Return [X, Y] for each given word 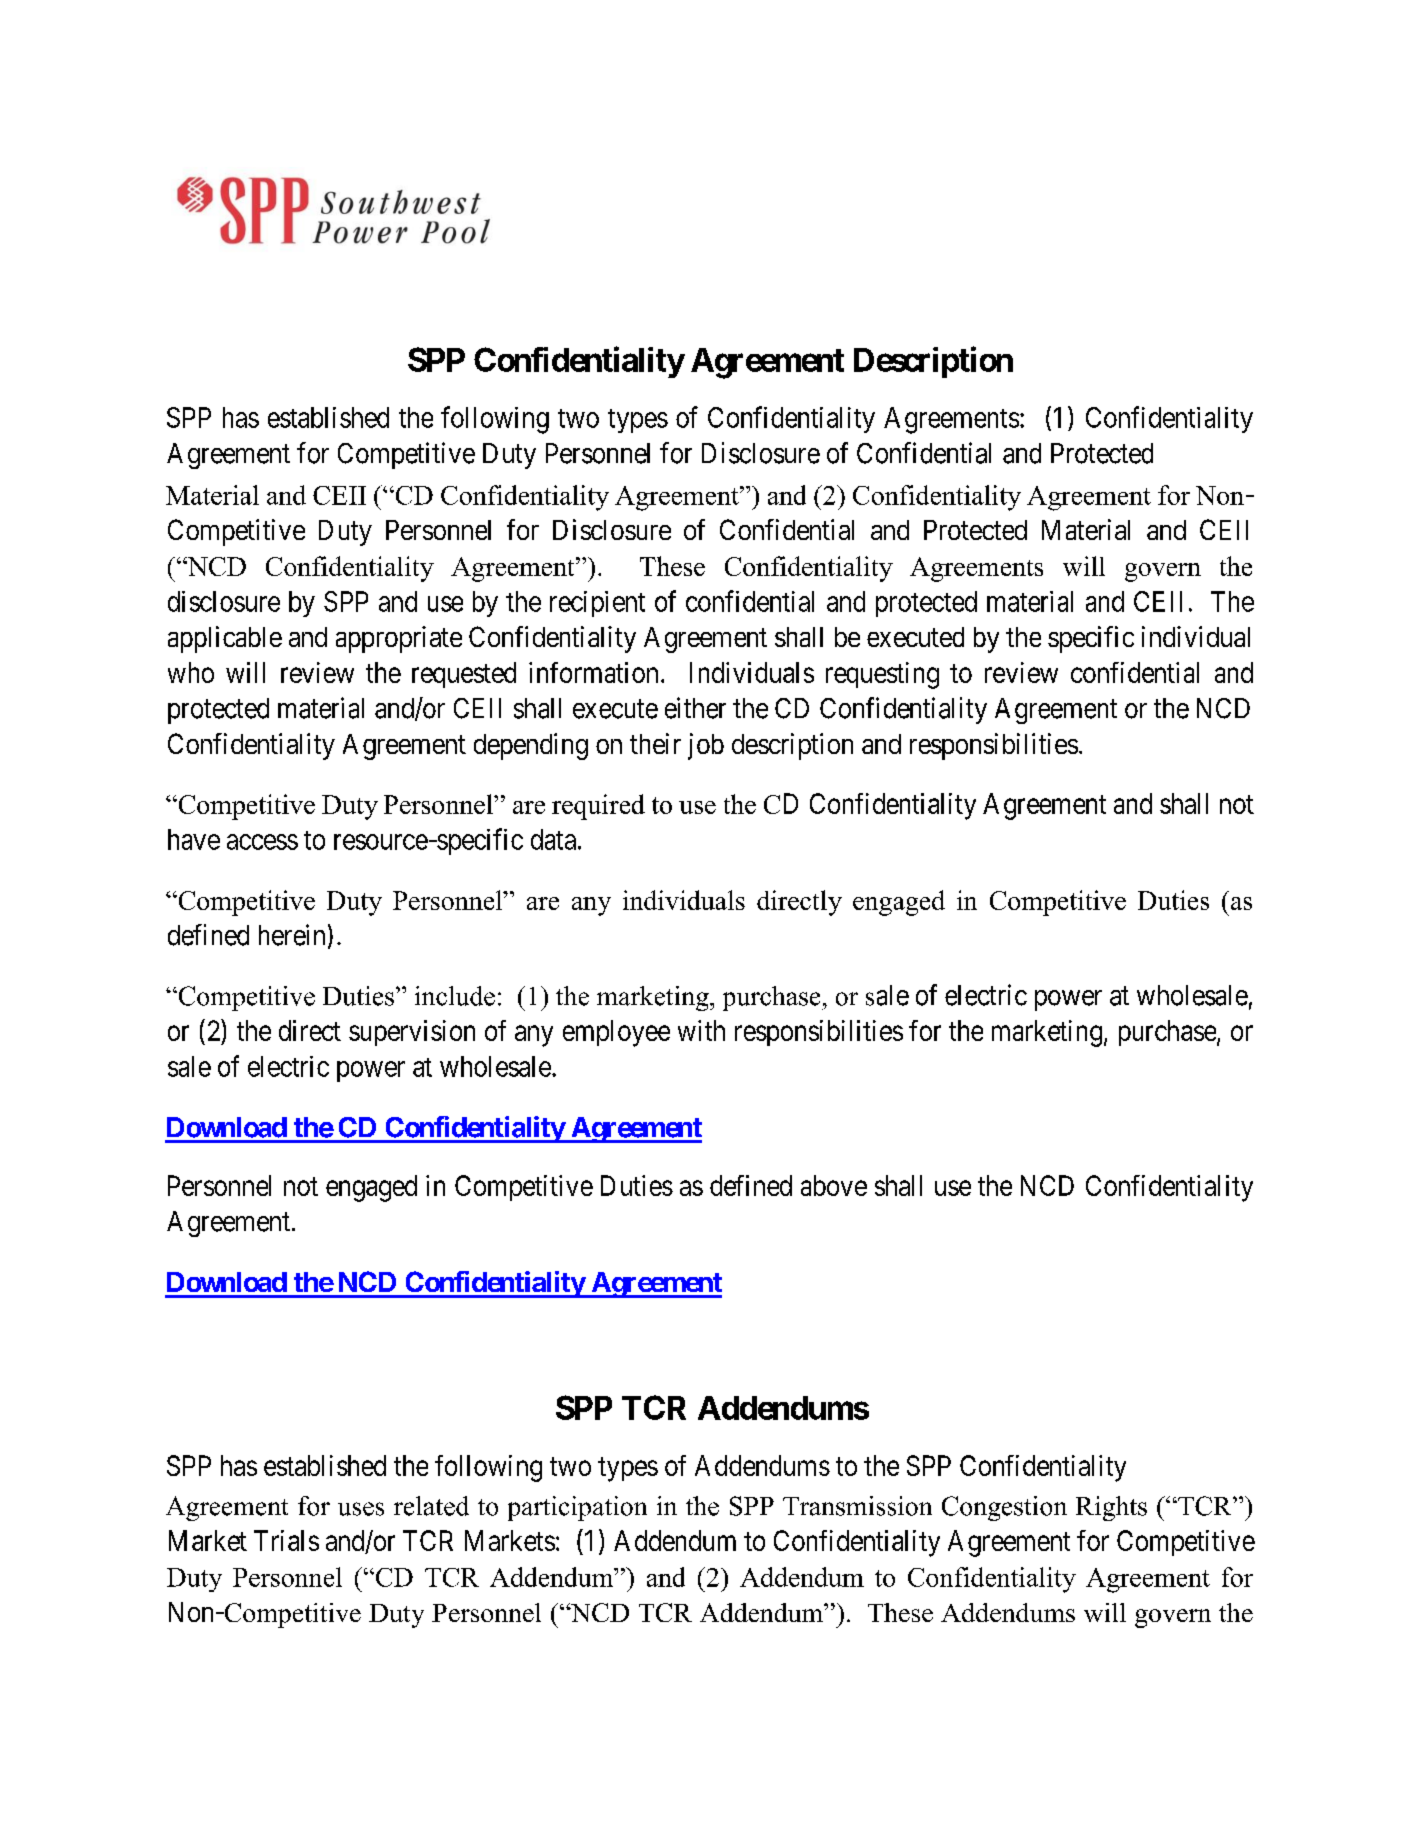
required [598, 807]
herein [292, 935]
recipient [597, 604]
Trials [286, 1540]
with [701, 1030]
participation [577, 1508]
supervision [412, 1033]
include [455, 996]
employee [616, 1033]
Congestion [1004, 1508]
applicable [225, 639]
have [194, 839]
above [834, 1185]
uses [361, 1509]
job [706, 746]
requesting [882, 675]
